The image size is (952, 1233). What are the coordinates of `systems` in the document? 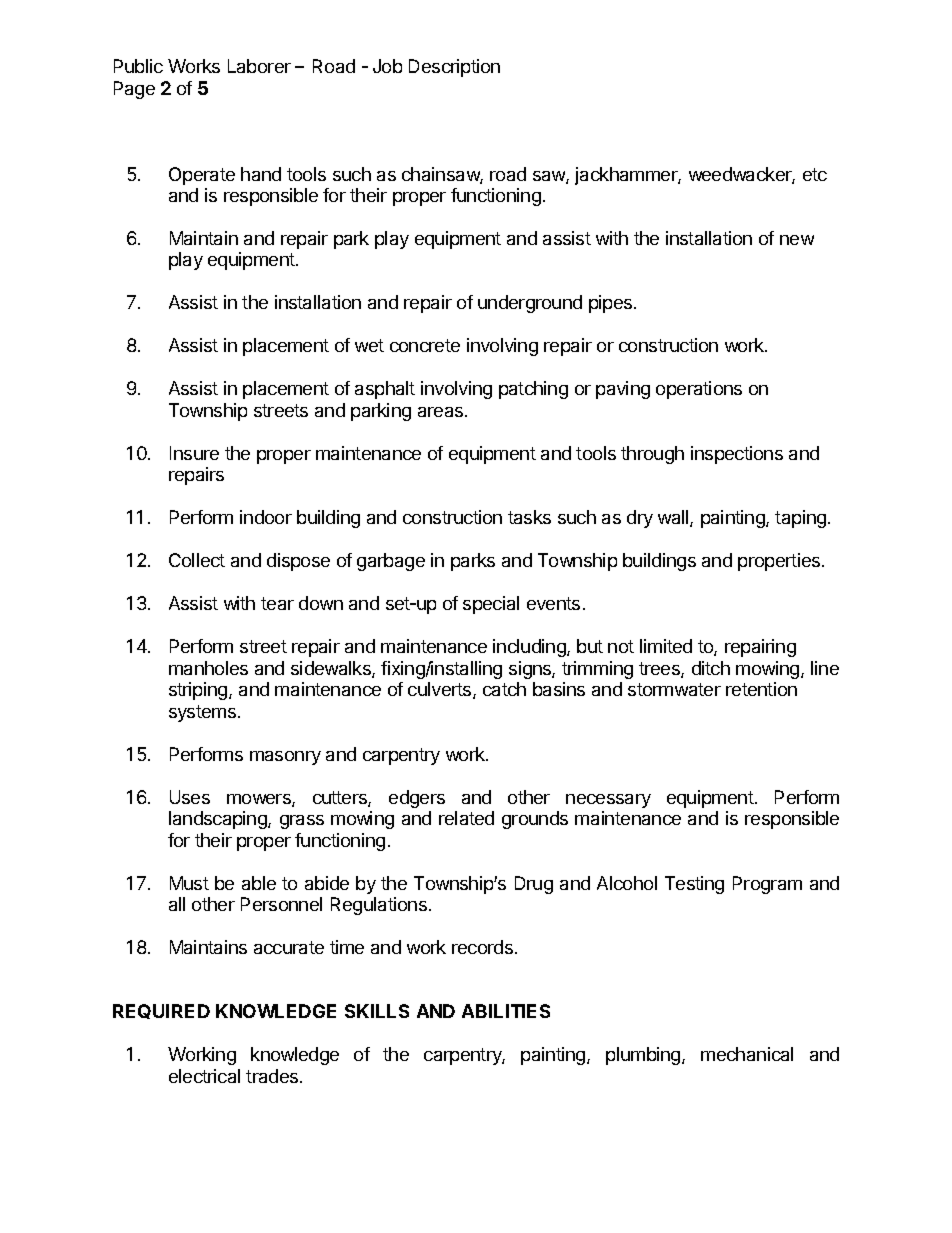 It's located at (202, 713).
